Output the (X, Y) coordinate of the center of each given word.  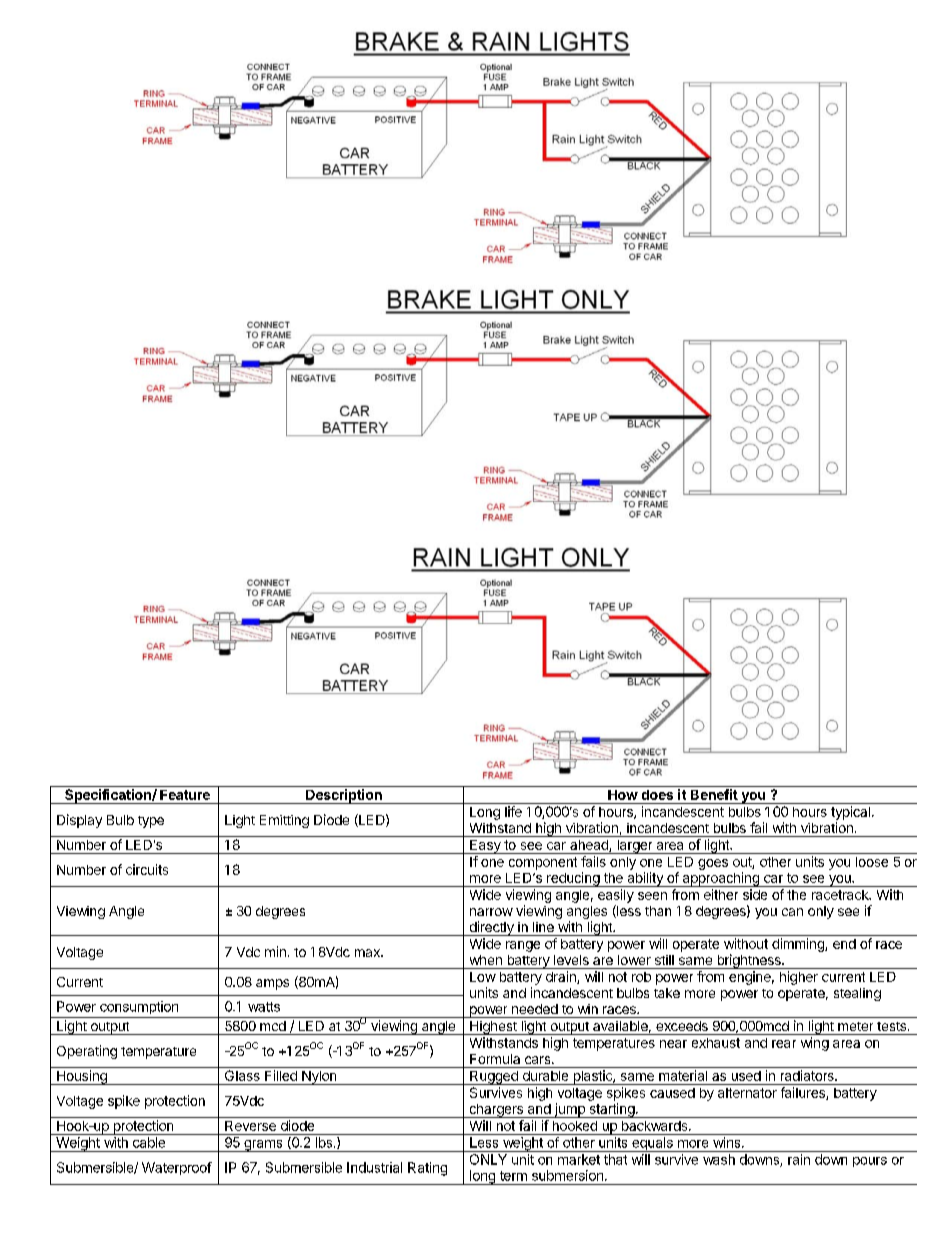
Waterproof (177, 1168)
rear (784, 1044)
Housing (82, 1077)
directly (491, 928)
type (151, 822)
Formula (495, 1059)
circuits (147, 869)
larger (635, 847)
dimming (799, 945)
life (513, 811)
